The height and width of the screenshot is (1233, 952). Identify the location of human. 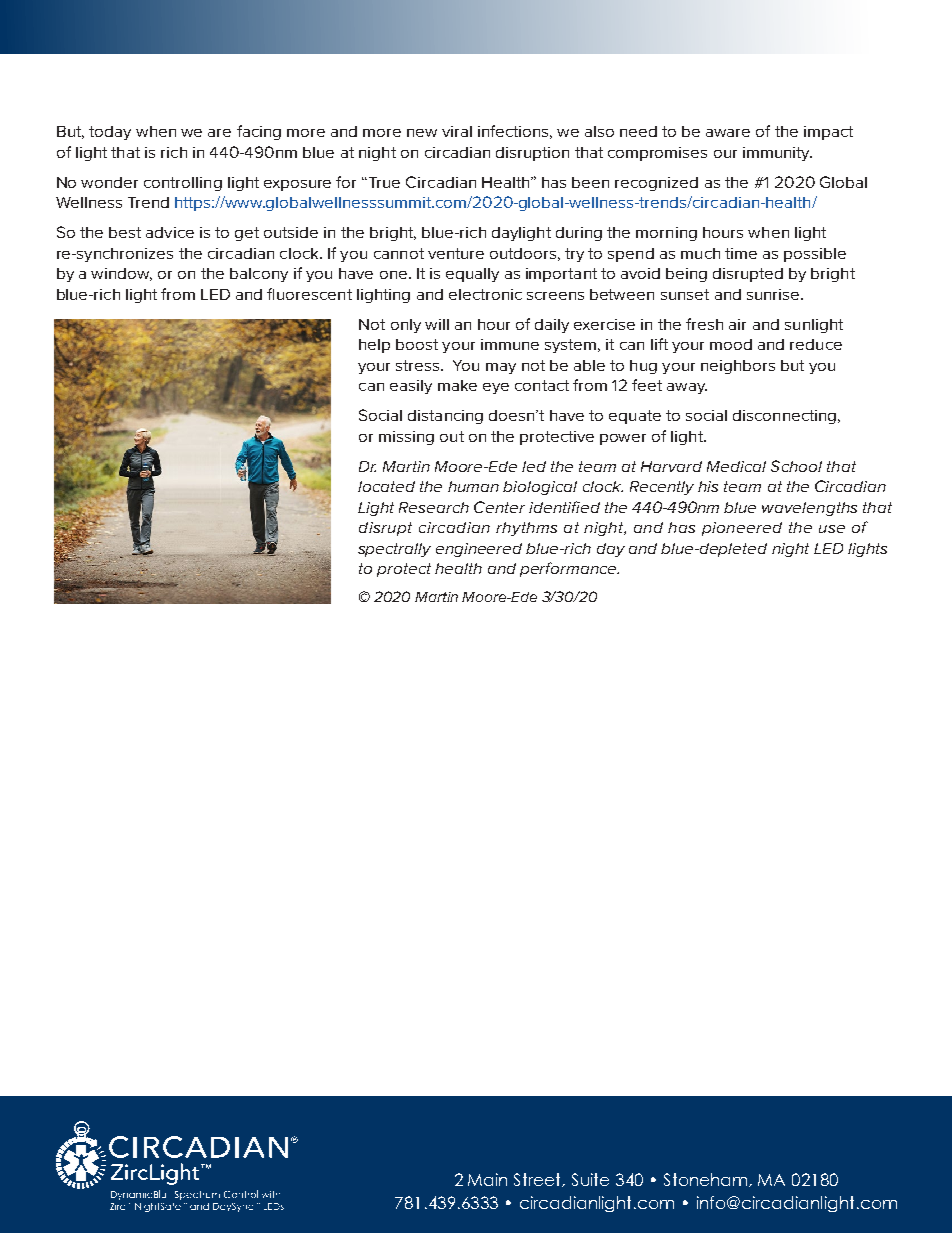
(473, 486).
